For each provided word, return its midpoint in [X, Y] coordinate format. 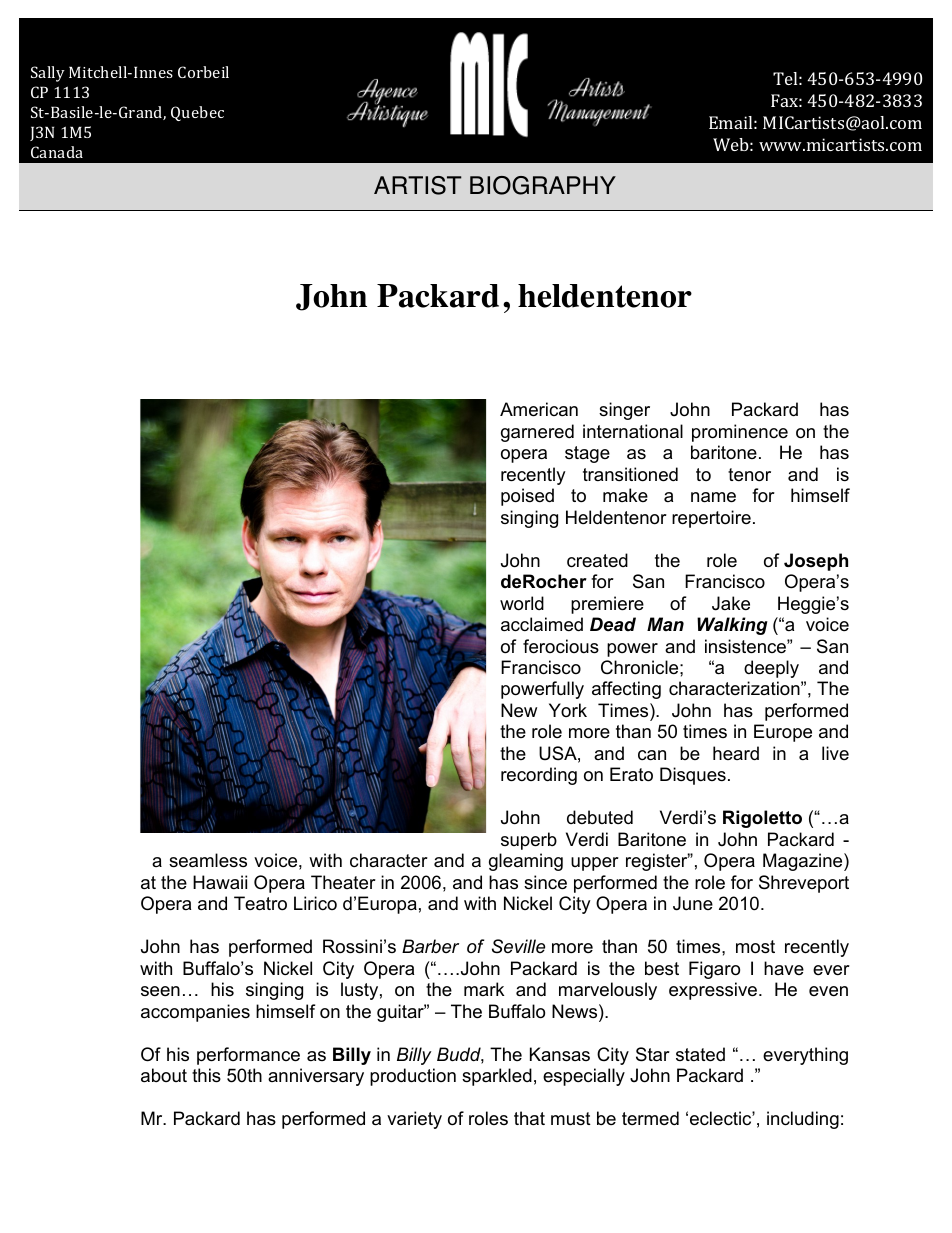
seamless [208, 860]
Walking [732, 626]
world [522, 603]
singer [624, 411]
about [164, 1075]
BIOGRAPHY [543, 185]
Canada [57, 152]
